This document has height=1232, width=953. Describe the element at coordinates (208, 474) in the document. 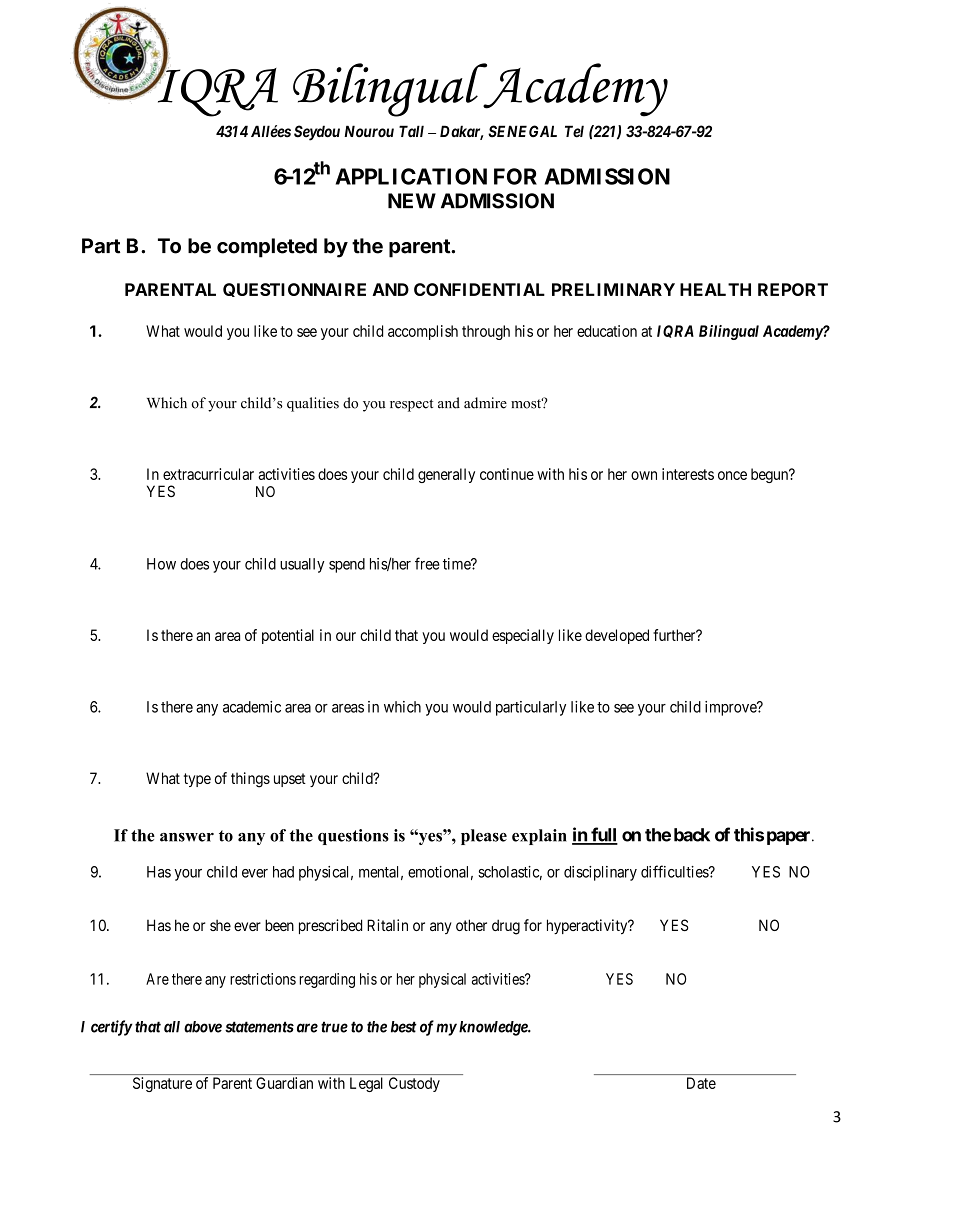

I see `extracurricular` at that location.
